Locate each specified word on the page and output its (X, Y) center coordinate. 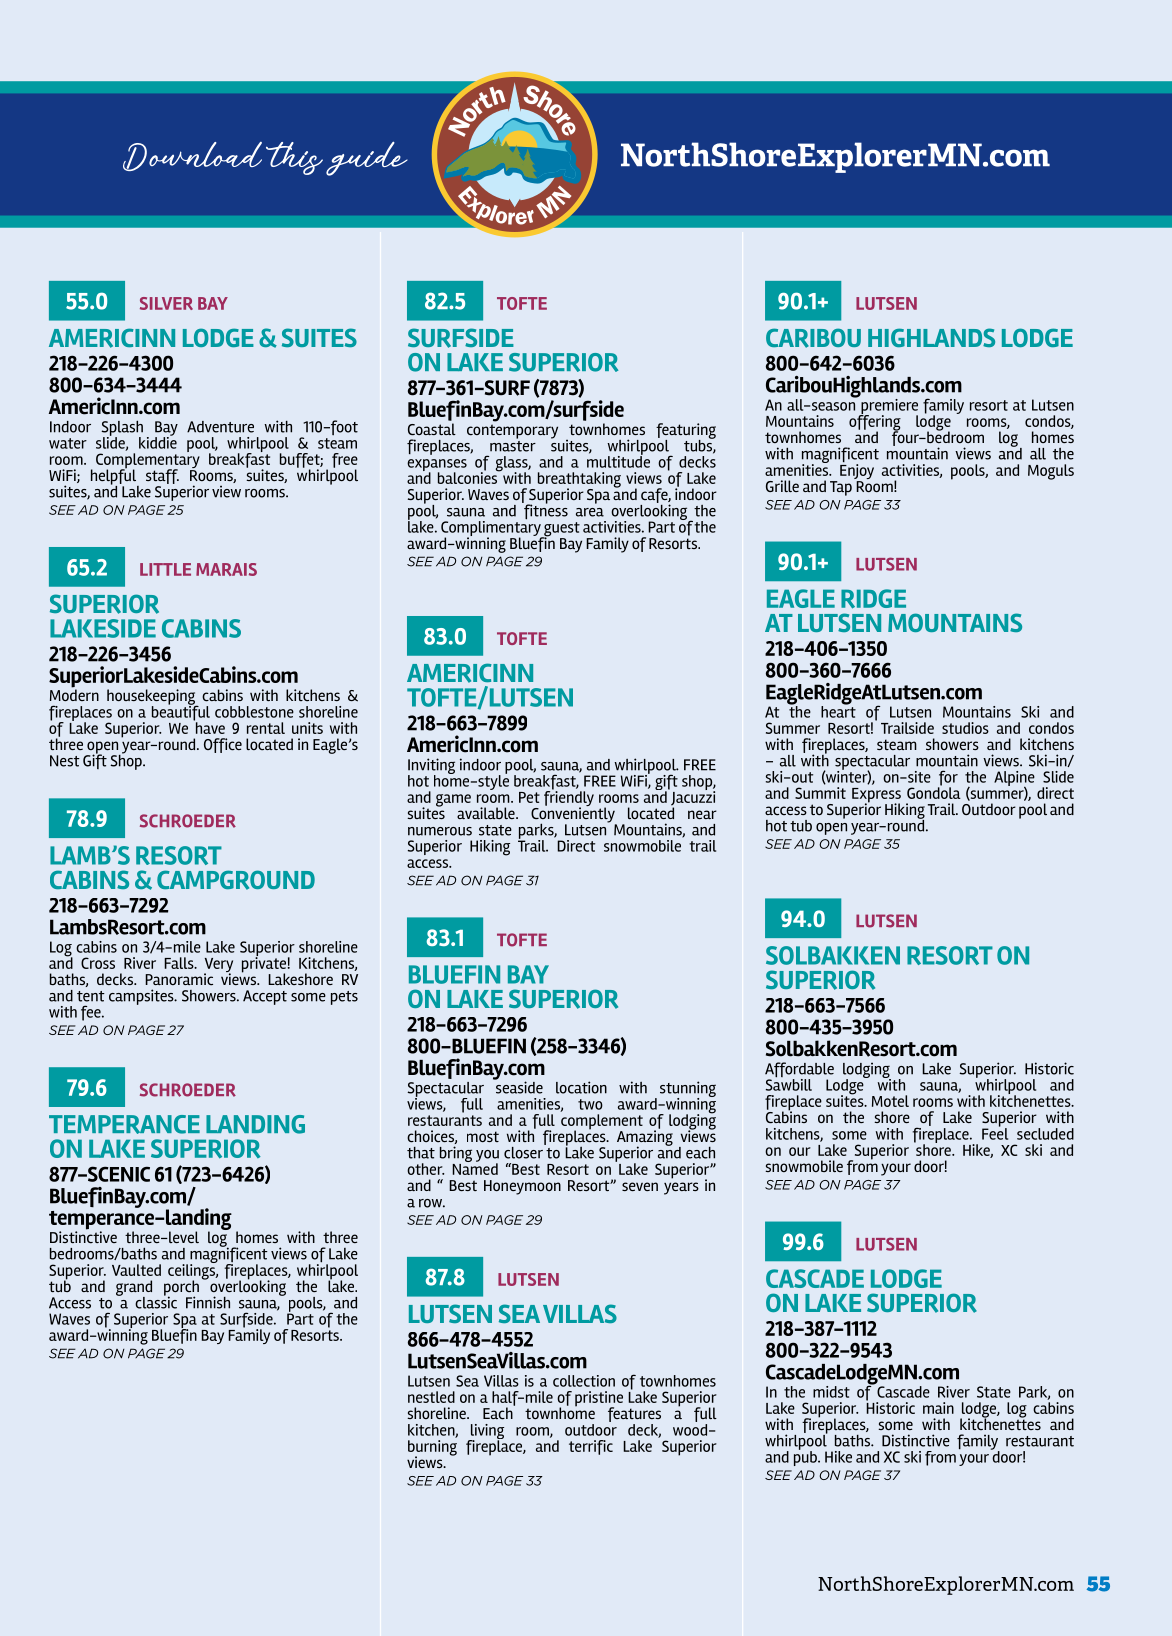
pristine (599, 1400)
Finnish (208, 1302)
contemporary (512, 431)
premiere (888, 408)
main (938, 1408)
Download (192, 156)
